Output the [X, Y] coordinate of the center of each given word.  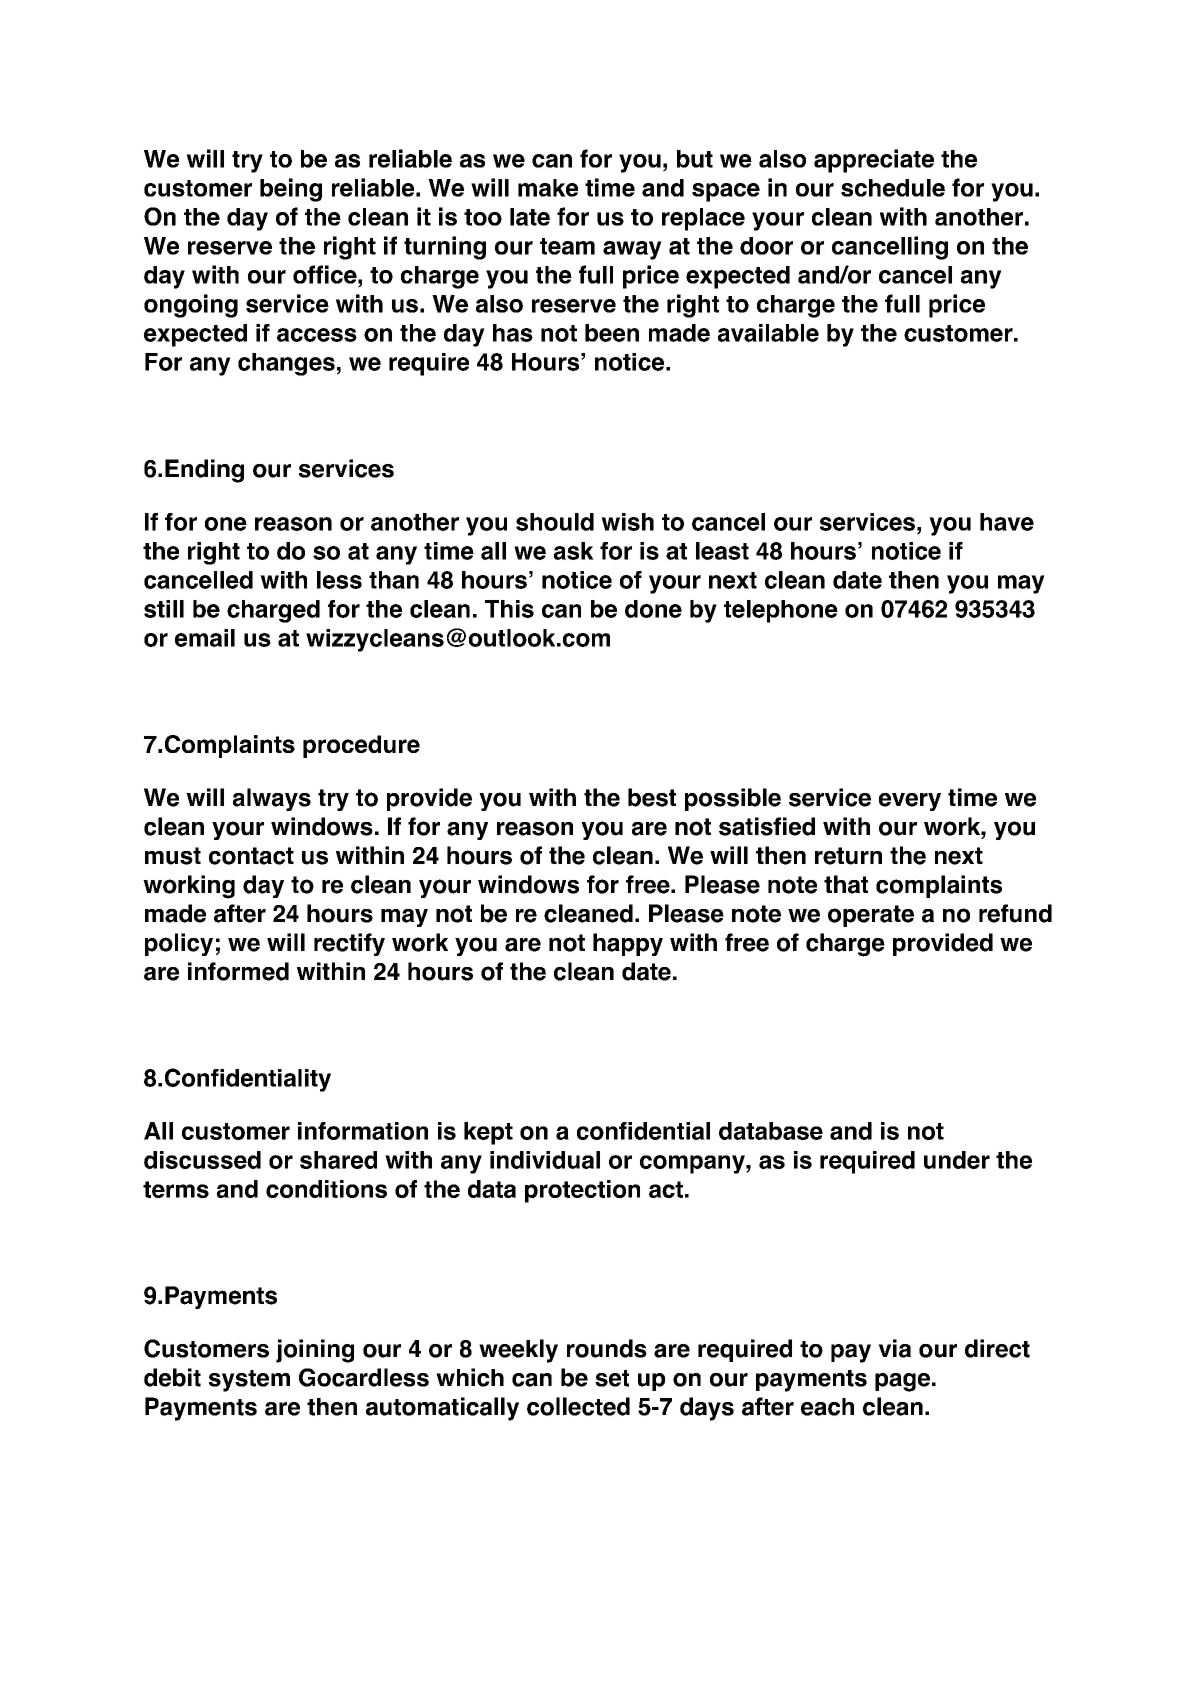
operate [871, 916]
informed [238, 971]
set [612, 1378]
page [902, 1382]
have [1007, 522]
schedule [893, 188]
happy [628, 944]
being [291, 190]
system [249, 1381]
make [548, 188]
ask [574, 551]
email [205, 638]
